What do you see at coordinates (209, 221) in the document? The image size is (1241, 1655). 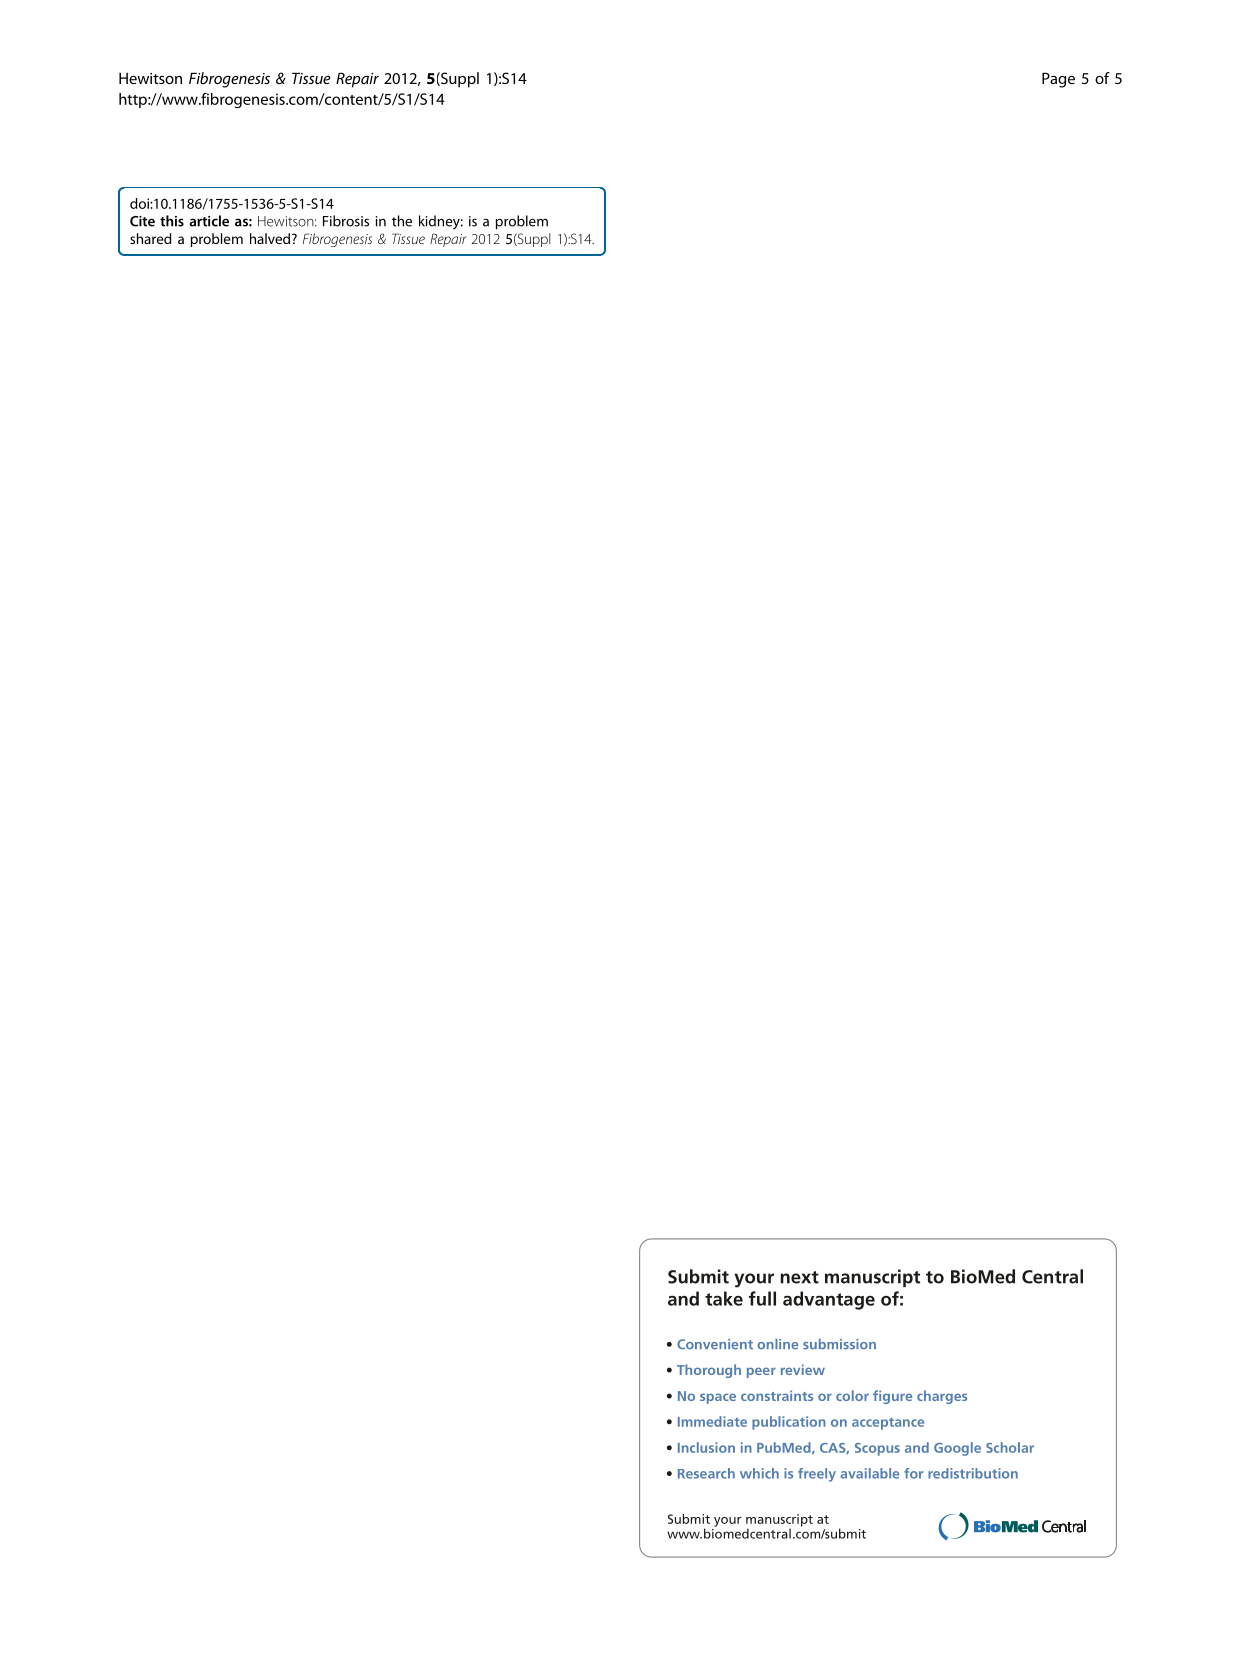 I see `article` at bounding box center [209, 221].
